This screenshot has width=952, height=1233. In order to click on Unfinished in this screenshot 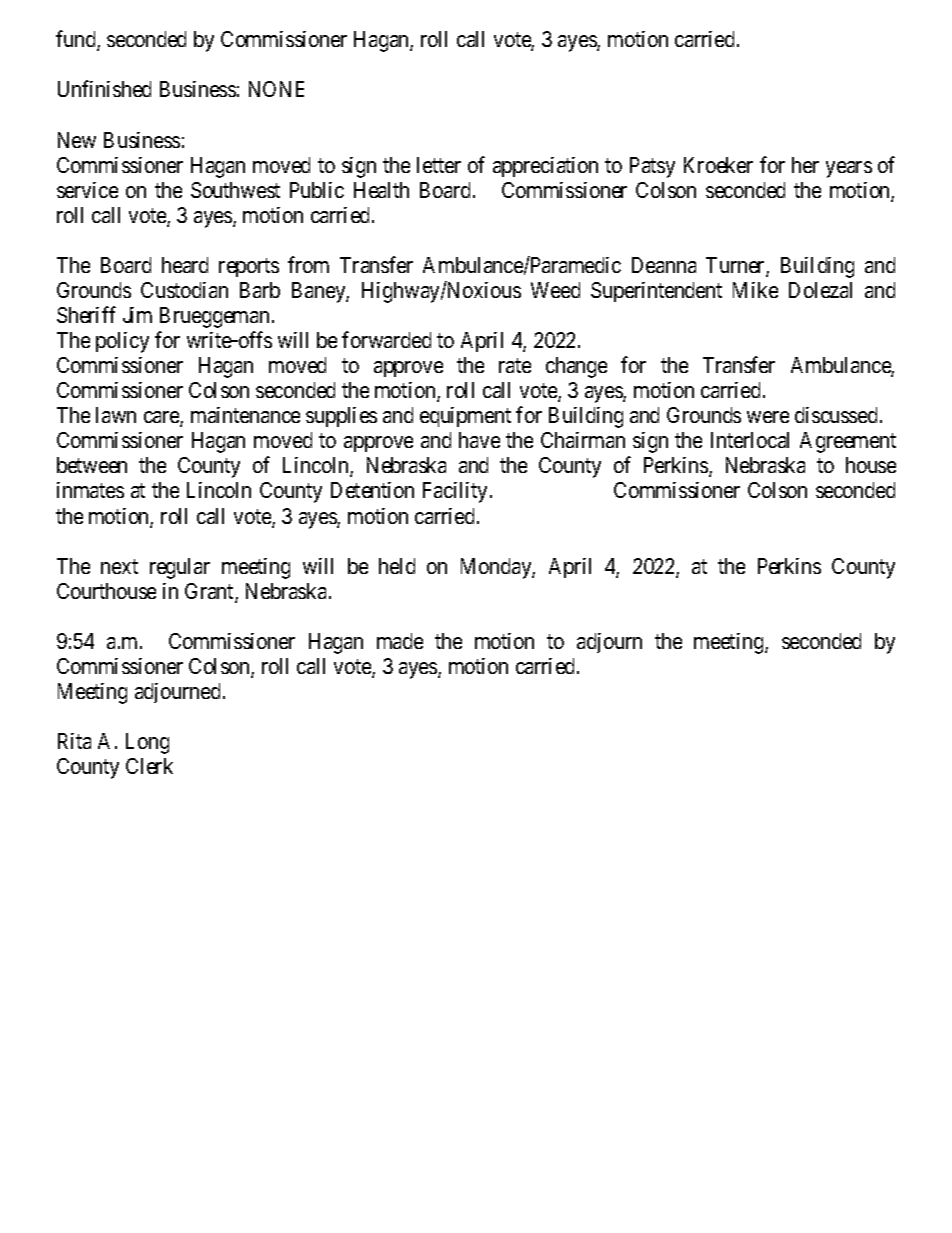, I will do `click(104, 88)`.
